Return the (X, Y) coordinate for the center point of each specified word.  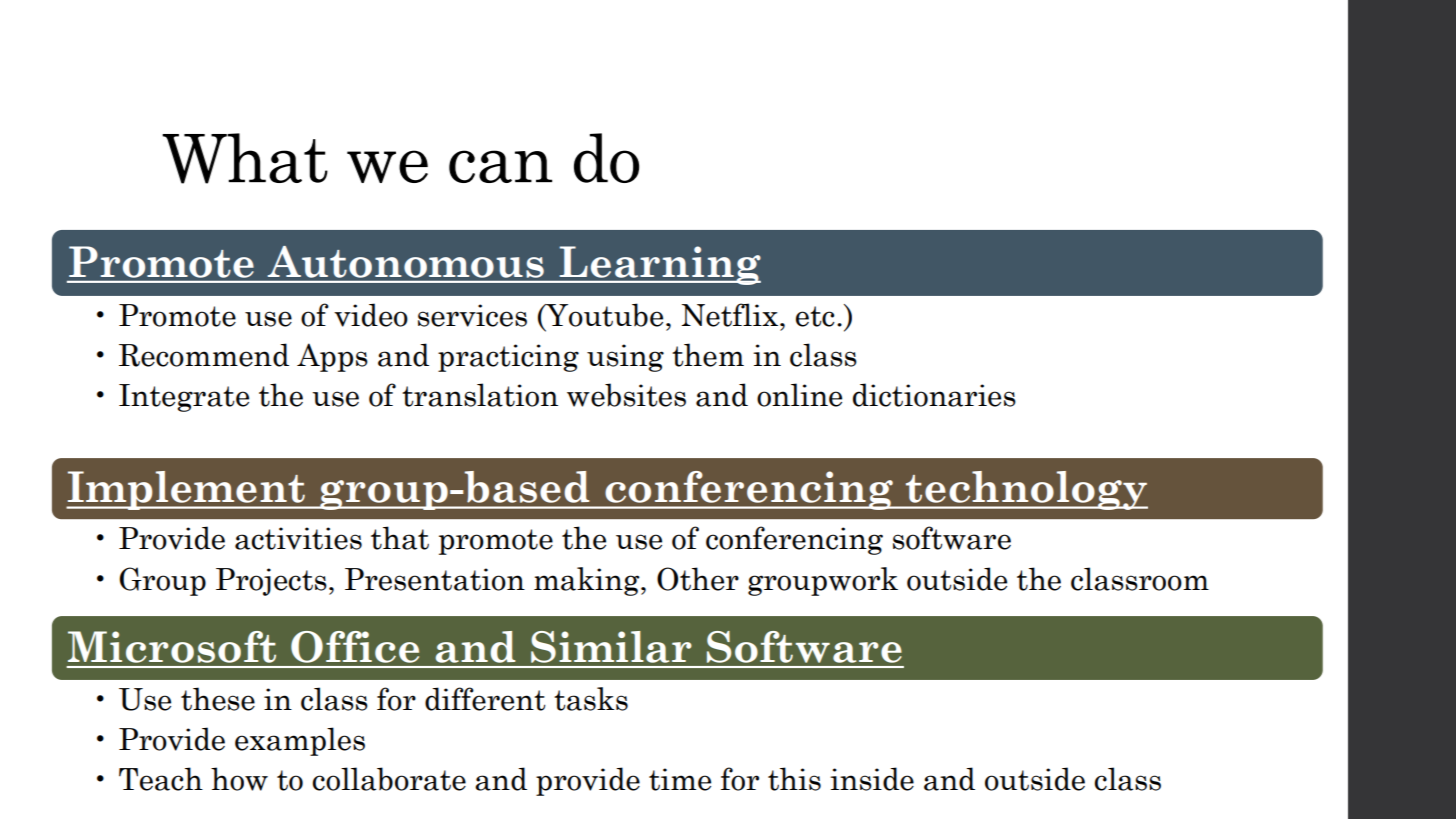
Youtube (603, 315)
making (588, 581)
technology (1026, 490)
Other (698, 579)
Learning (659, 265)
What (245, 158)
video (371, 315)
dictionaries (934, 395)
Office (355, 647)
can (500, 166)
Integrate (184, 398)
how (239, 779)
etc (815, 316)
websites (626, 395)
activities (298, 538)
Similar (611, 647)
